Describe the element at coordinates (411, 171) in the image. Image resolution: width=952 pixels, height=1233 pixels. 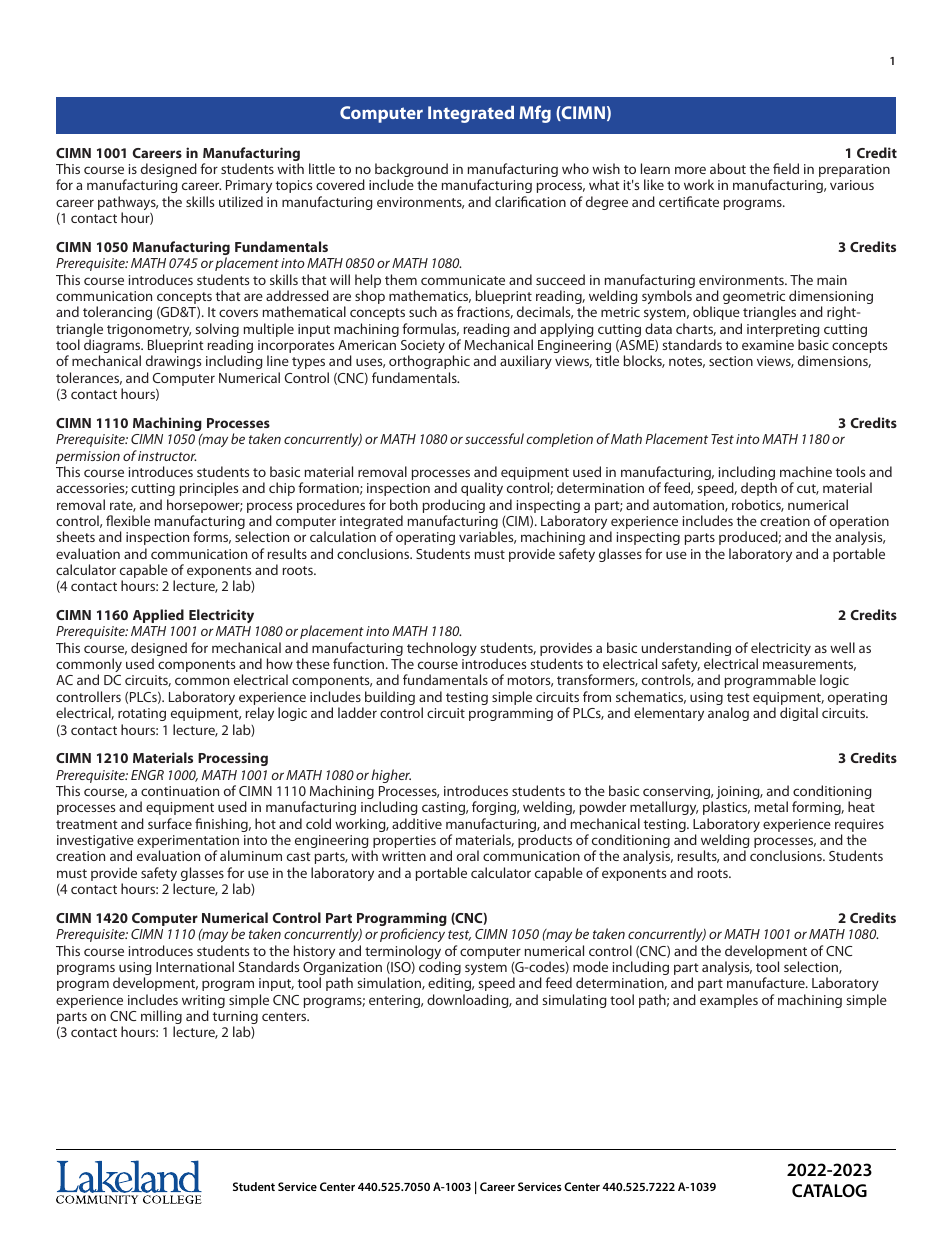
I see `background` at that location.
